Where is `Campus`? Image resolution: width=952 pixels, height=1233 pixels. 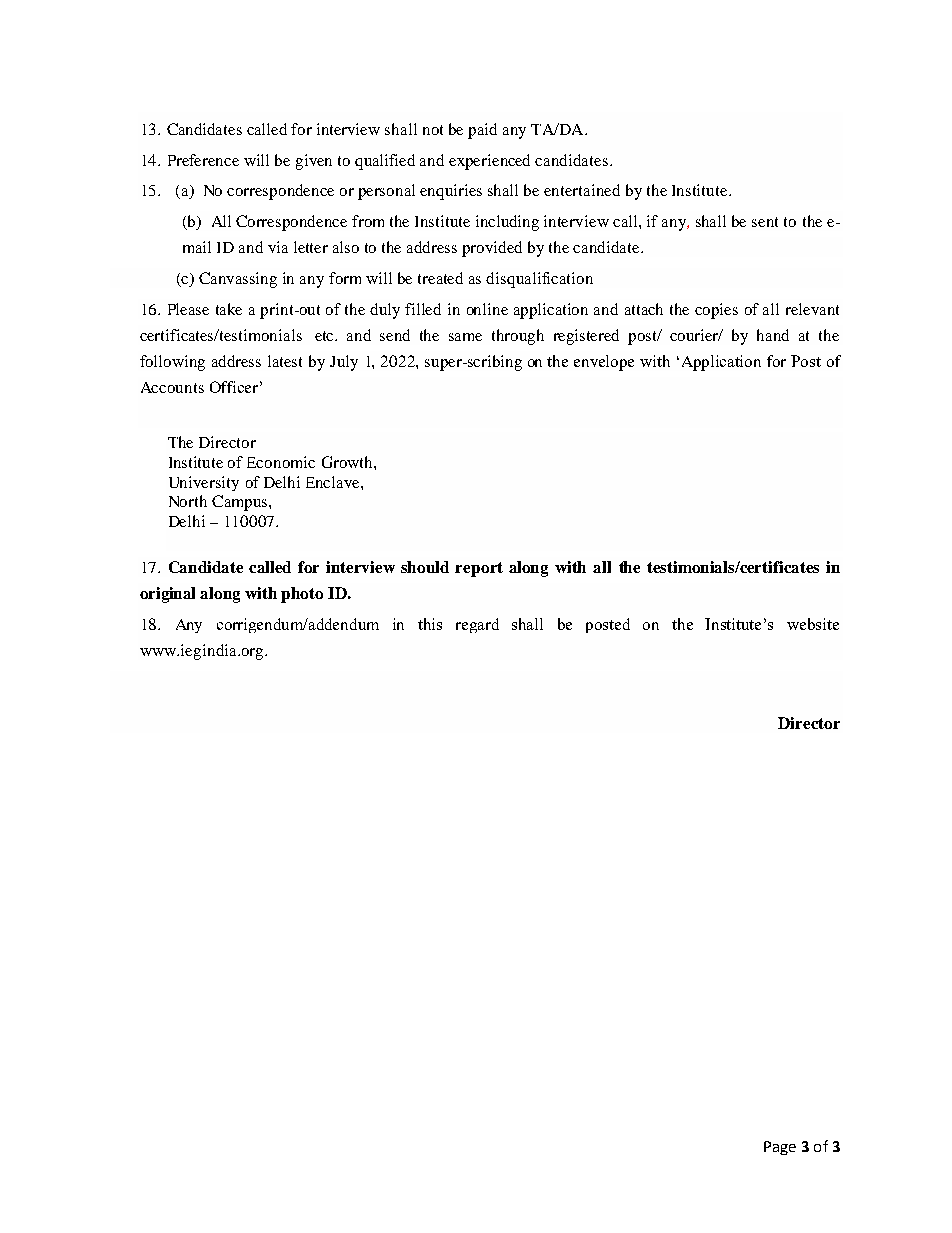
Campus is located at coordinates (241, 503).
